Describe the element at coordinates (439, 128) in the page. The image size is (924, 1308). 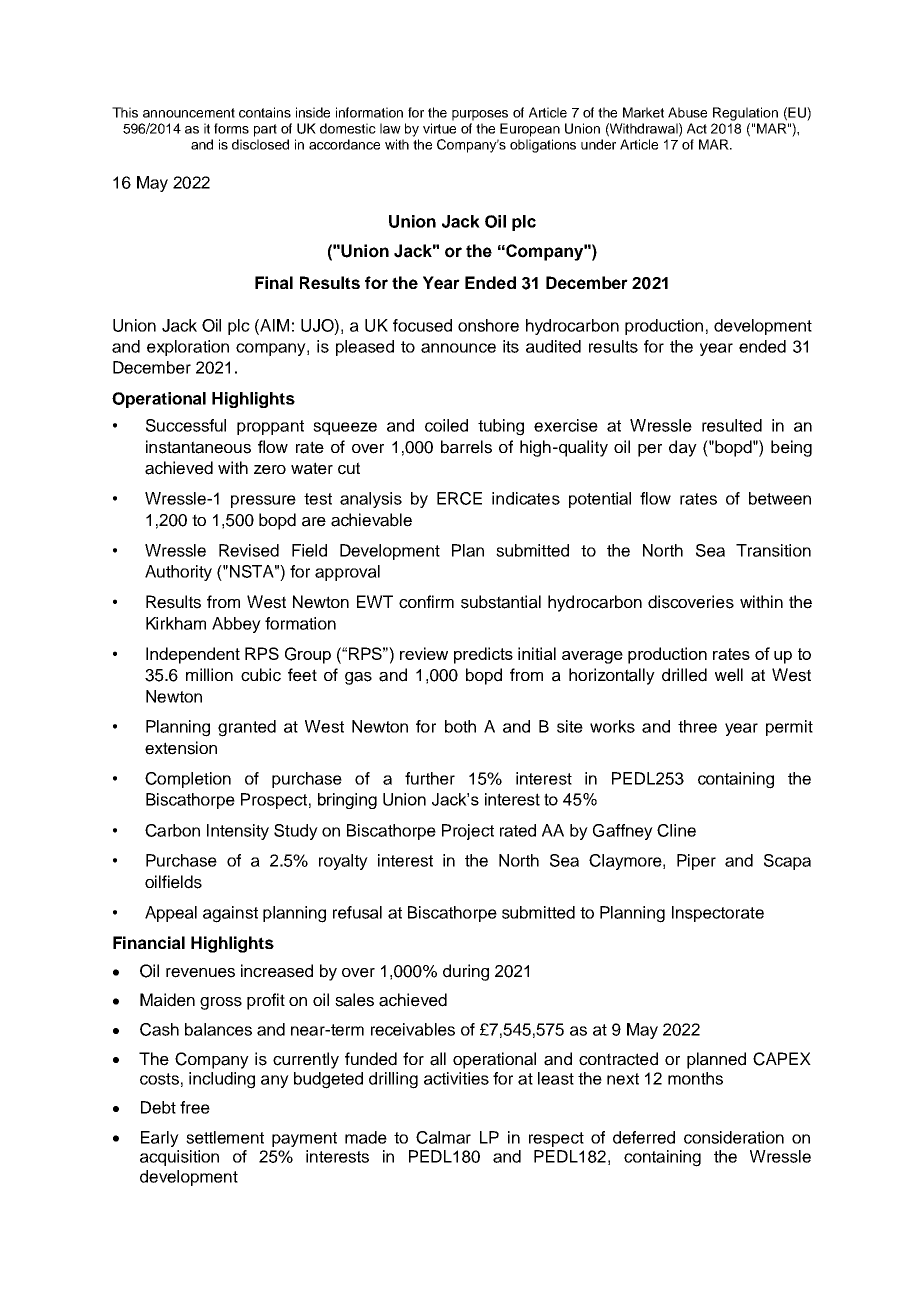
I see `virtue` at that location.
